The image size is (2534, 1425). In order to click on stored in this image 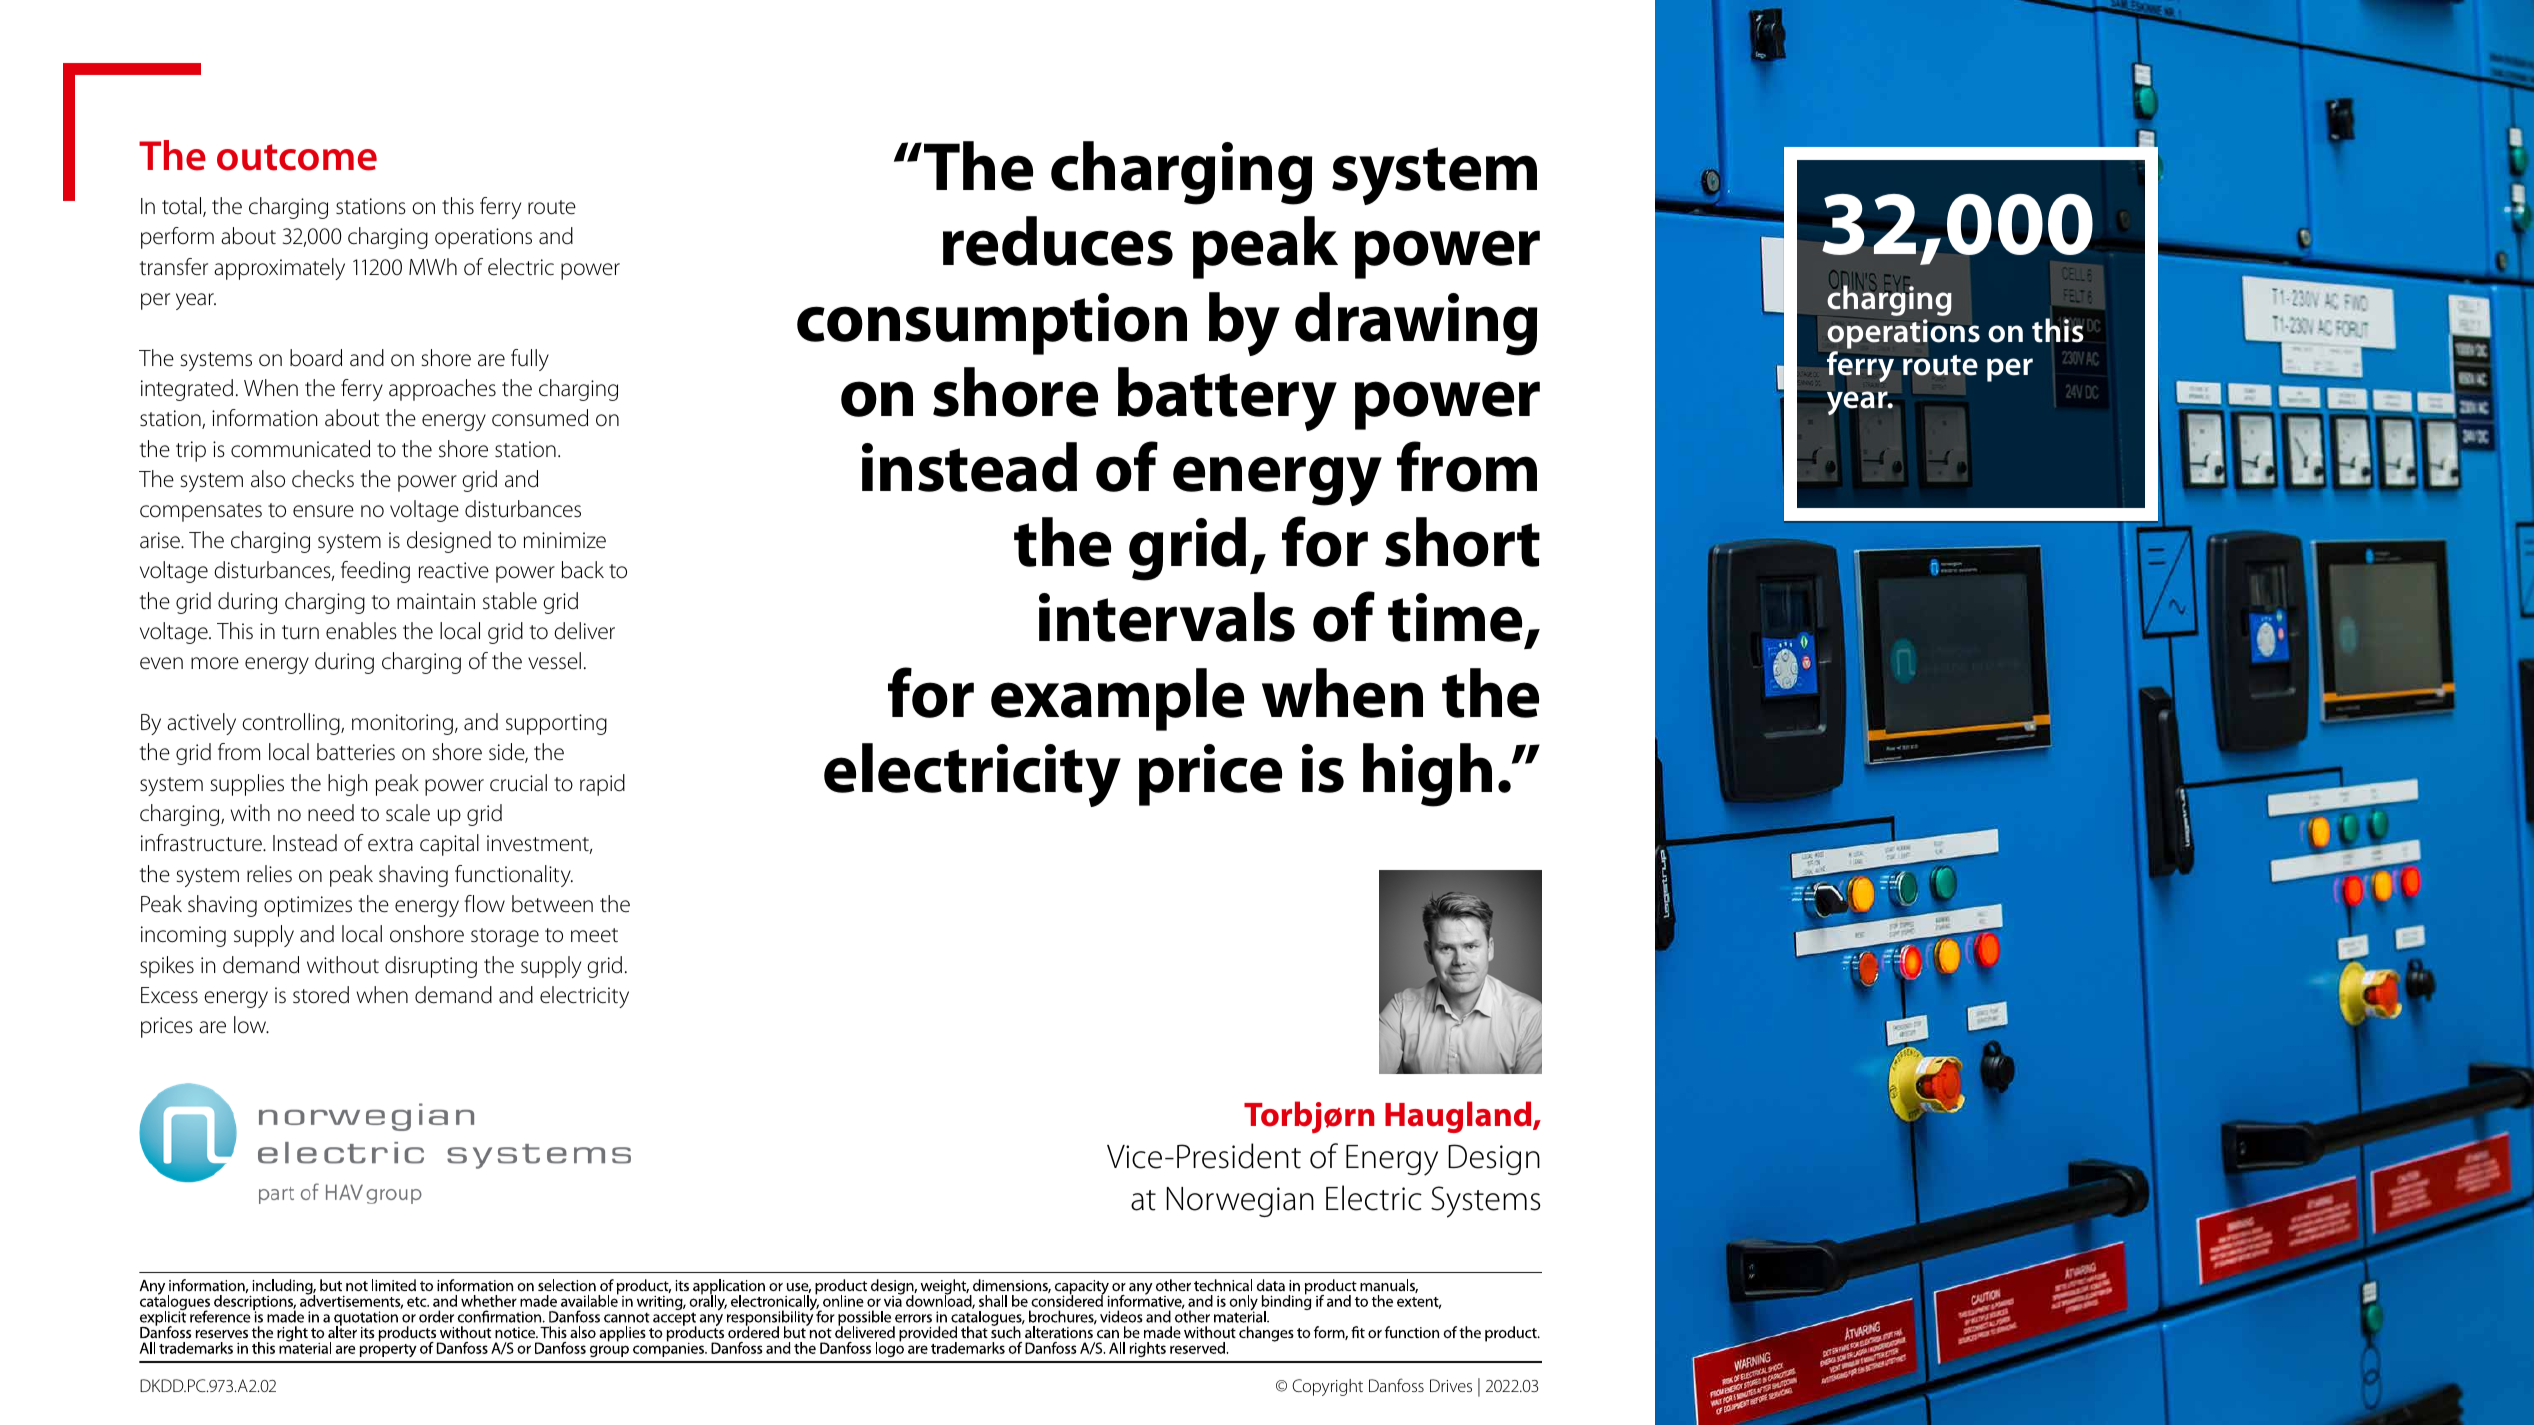, I will do `click(321, 995)`.
